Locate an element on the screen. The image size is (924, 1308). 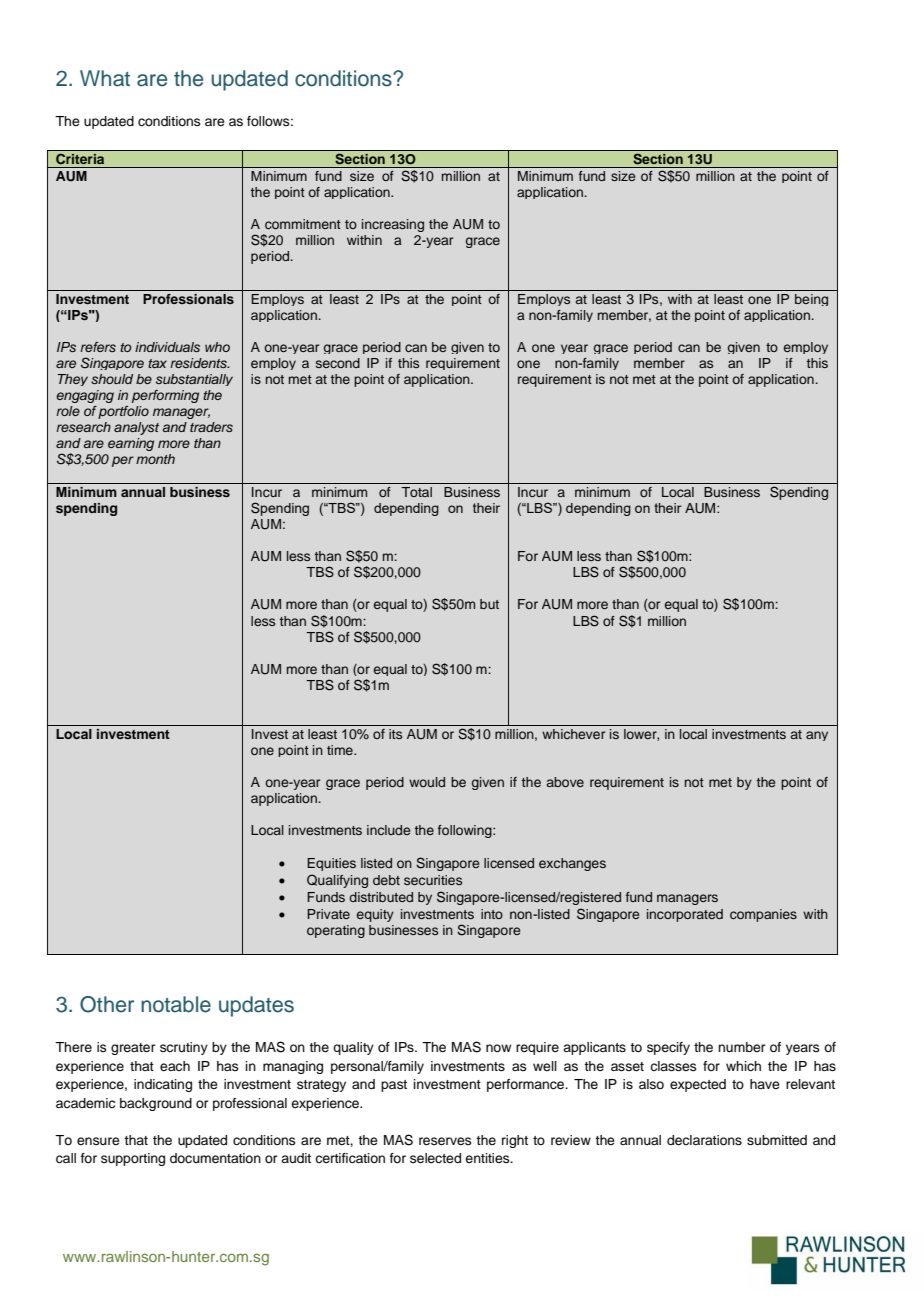
time is located at coordinates (341, 750).
